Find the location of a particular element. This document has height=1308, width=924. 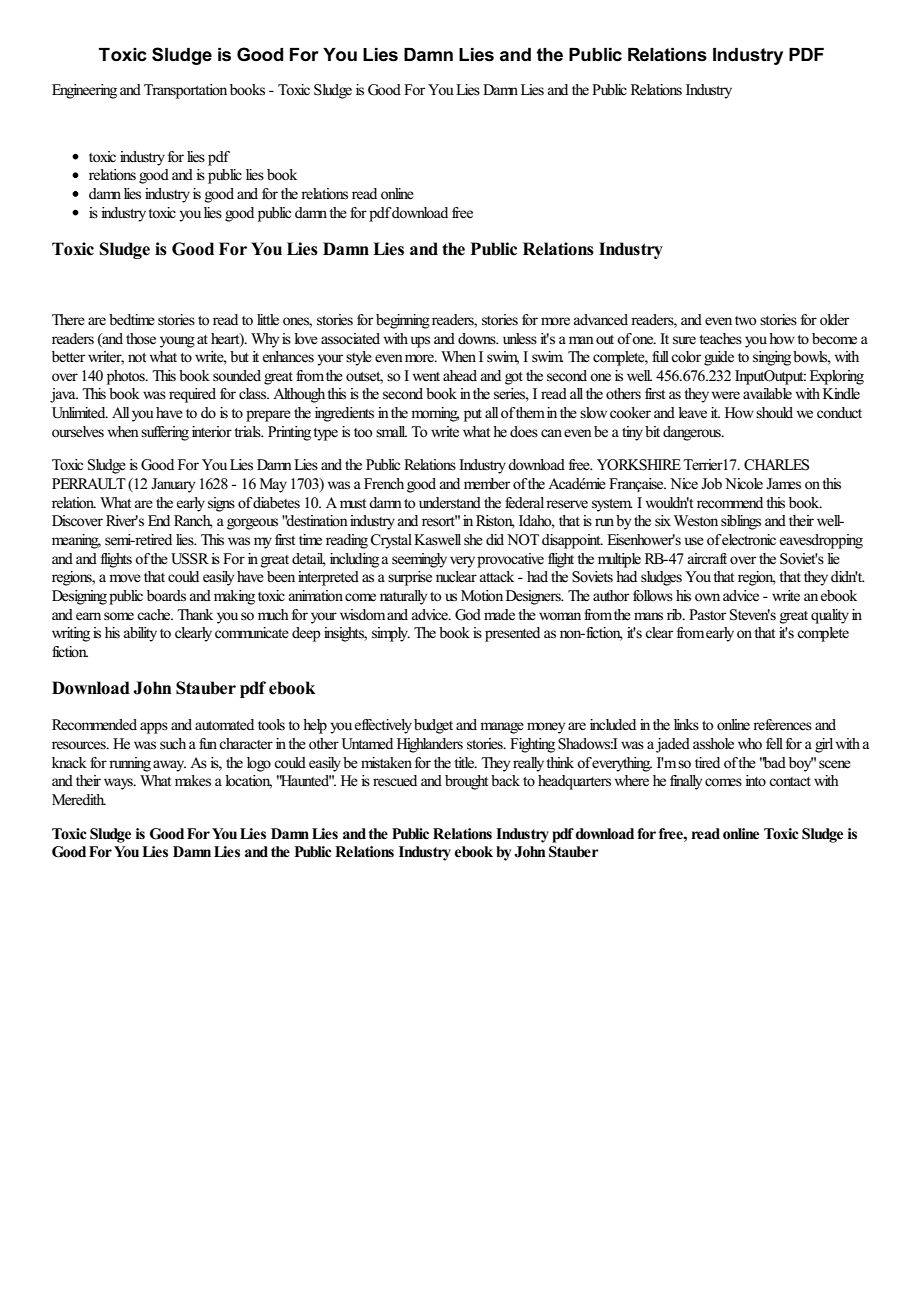

Transportation is located at coordinates (185, 91).
